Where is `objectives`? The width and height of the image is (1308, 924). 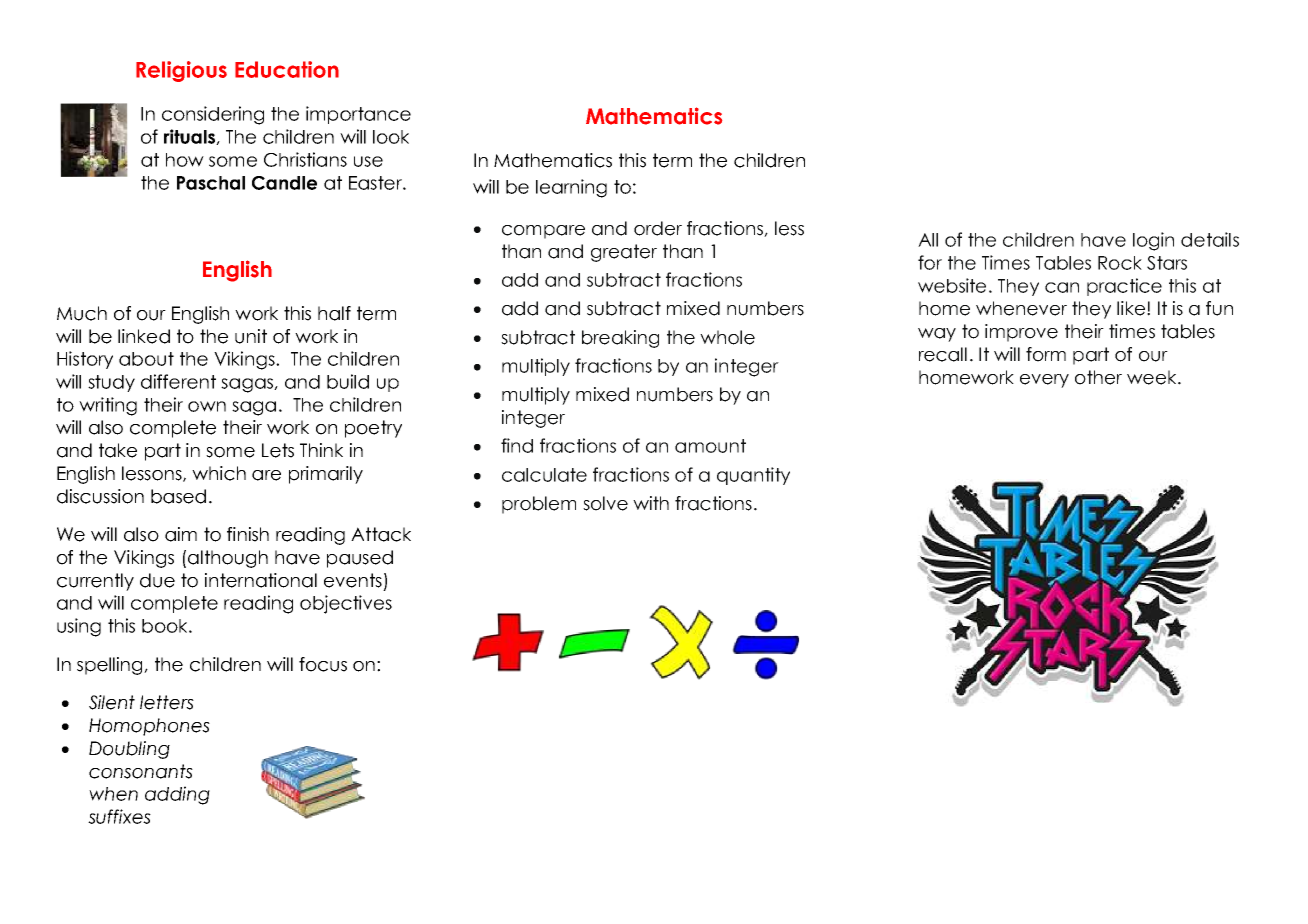
objectives is located at coordinates (346, 604).
